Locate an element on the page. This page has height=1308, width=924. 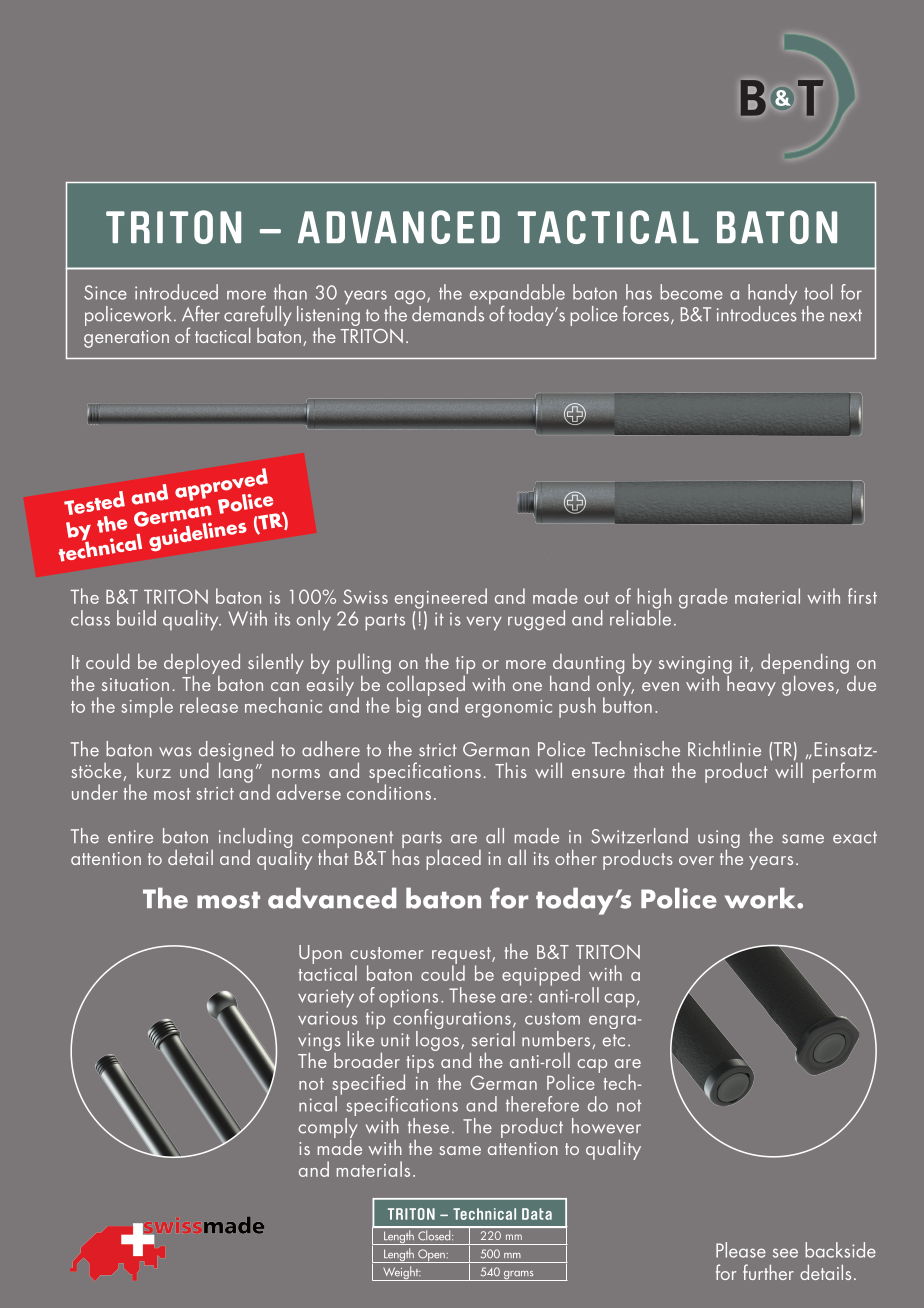
grade is located at coordinates (703, 598).
